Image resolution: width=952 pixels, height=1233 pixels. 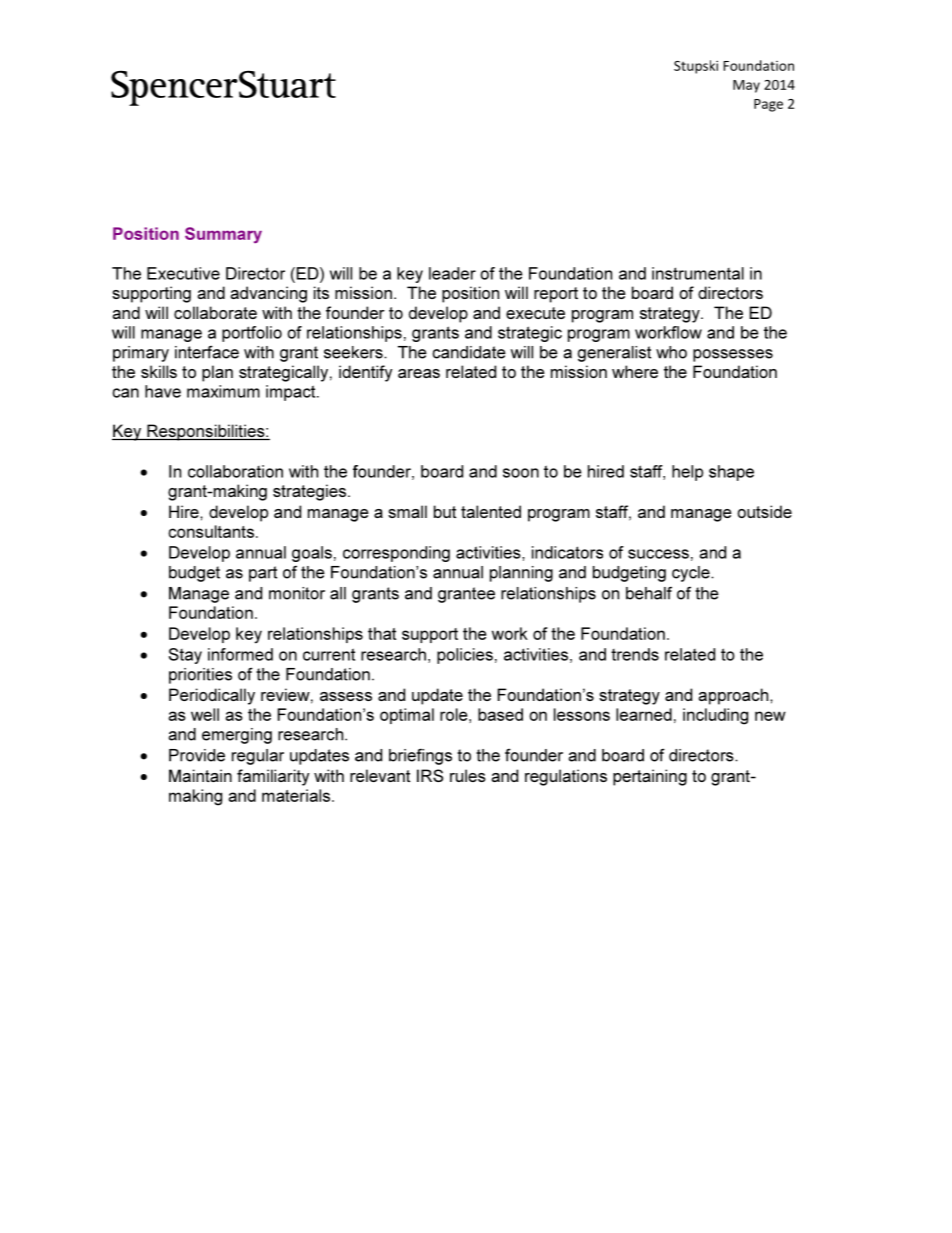 I want to click on rules, so click(x=468, y=775).
